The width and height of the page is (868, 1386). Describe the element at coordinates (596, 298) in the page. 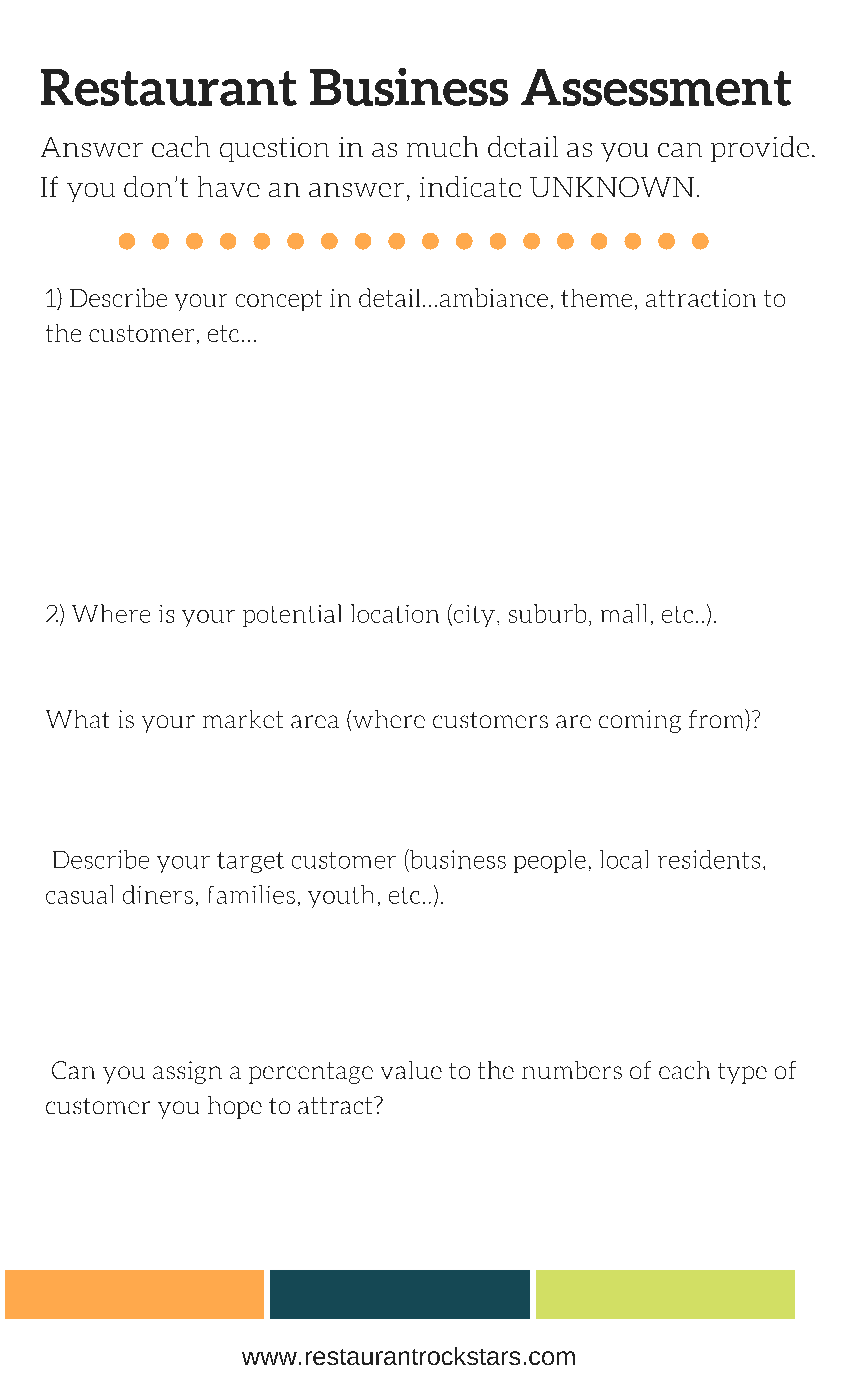

I see `theme` at that location.
